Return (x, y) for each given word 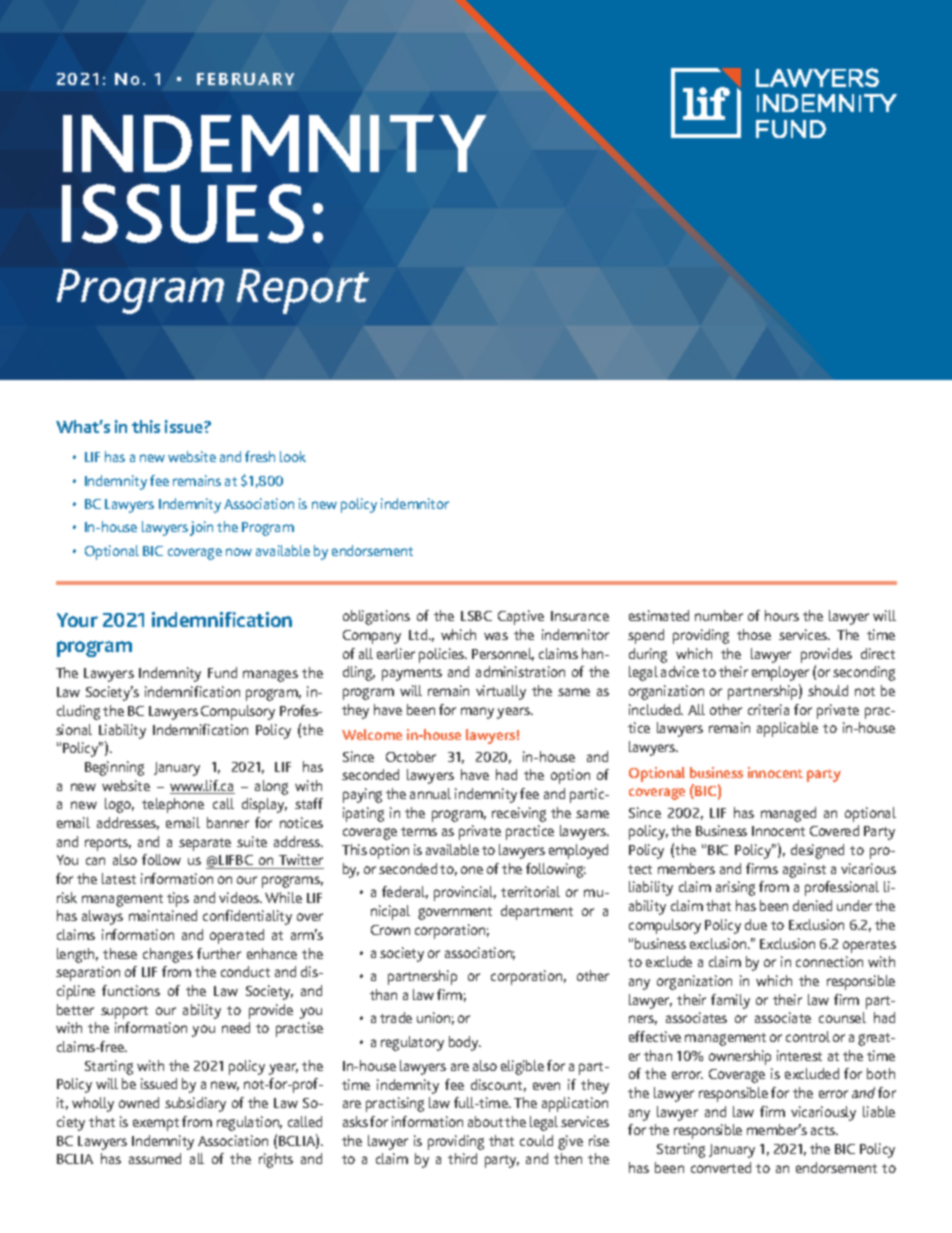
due (756, 924)
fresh (260, 456)
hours (782, 615)
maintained (163, 915)
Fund (222, 672)
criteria (768, 709)
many (477, 713)
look (293, 456)
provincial (465, 893)
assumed (155, 1158)
